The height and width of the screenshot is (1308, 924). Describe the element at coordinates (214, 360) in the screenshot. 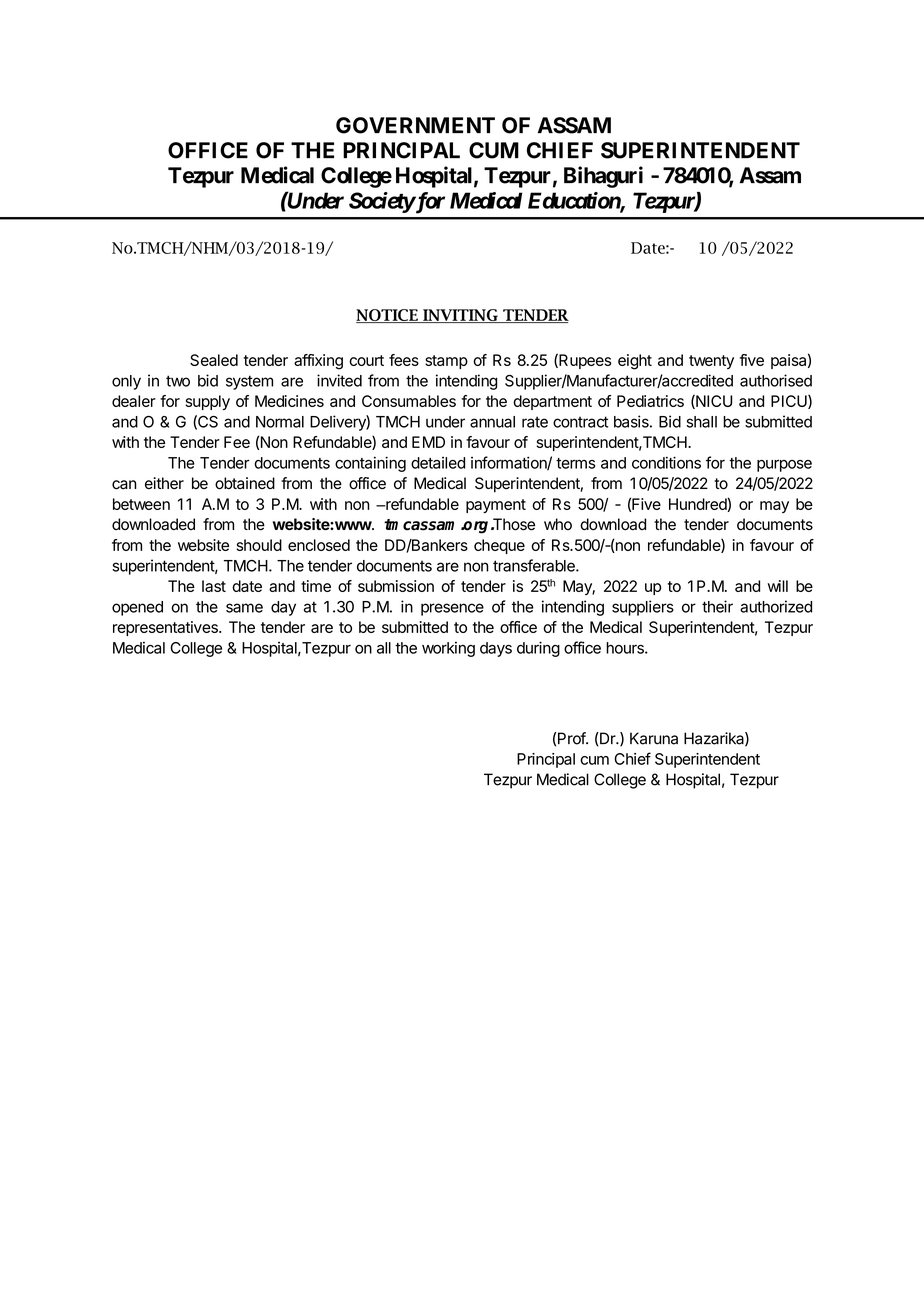

I see `Sealed` at that location.
